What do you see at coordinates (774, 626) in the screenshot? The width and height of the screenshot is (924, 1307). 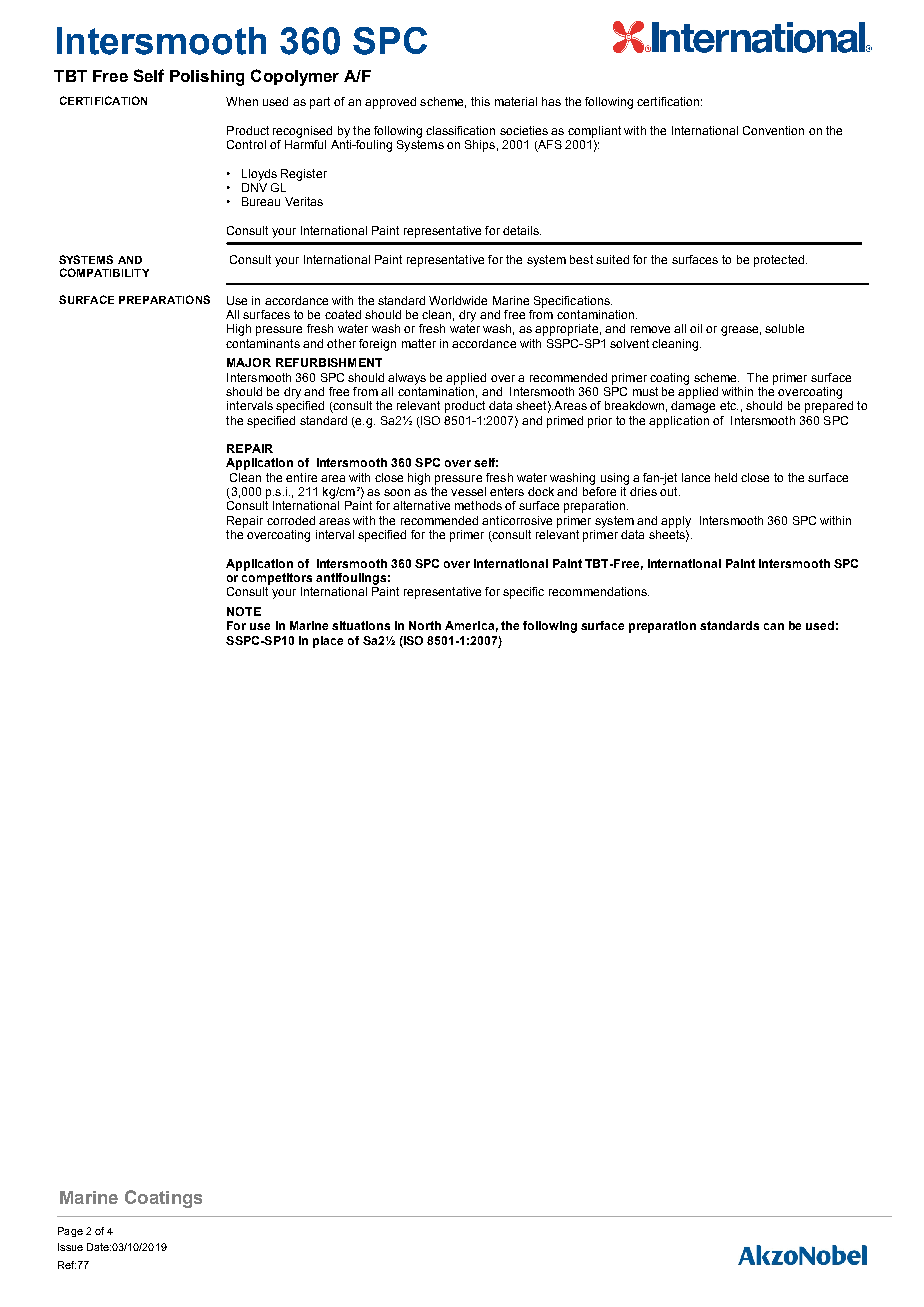 I see `can` at bounding box center [774, 626].
